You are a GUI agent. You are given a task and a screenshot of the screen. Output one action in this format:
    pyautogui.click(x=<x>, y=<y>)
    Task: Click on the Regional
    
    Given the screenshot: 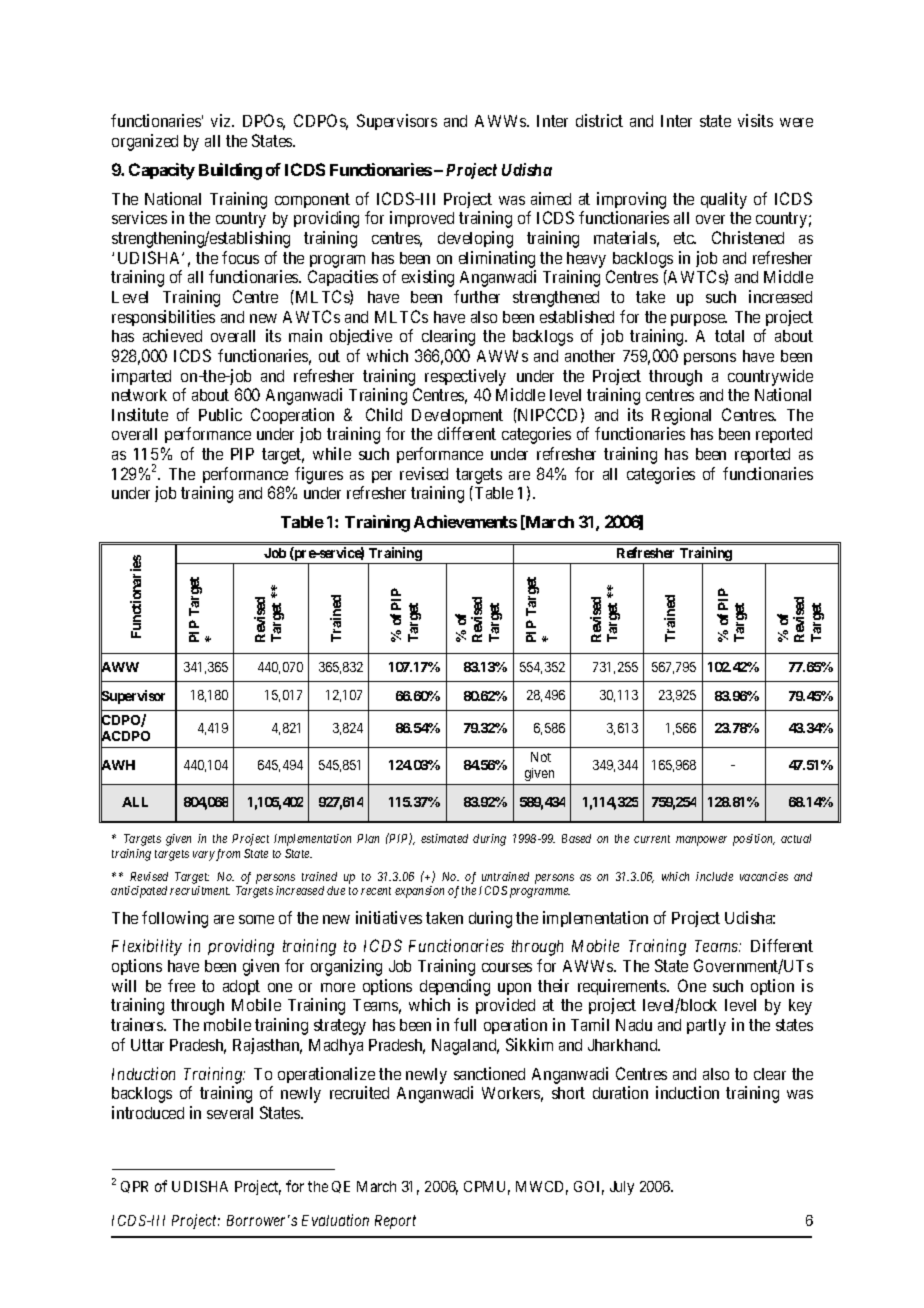 What is the action you would take?
    pyautogui.click(x=681, y=416)
